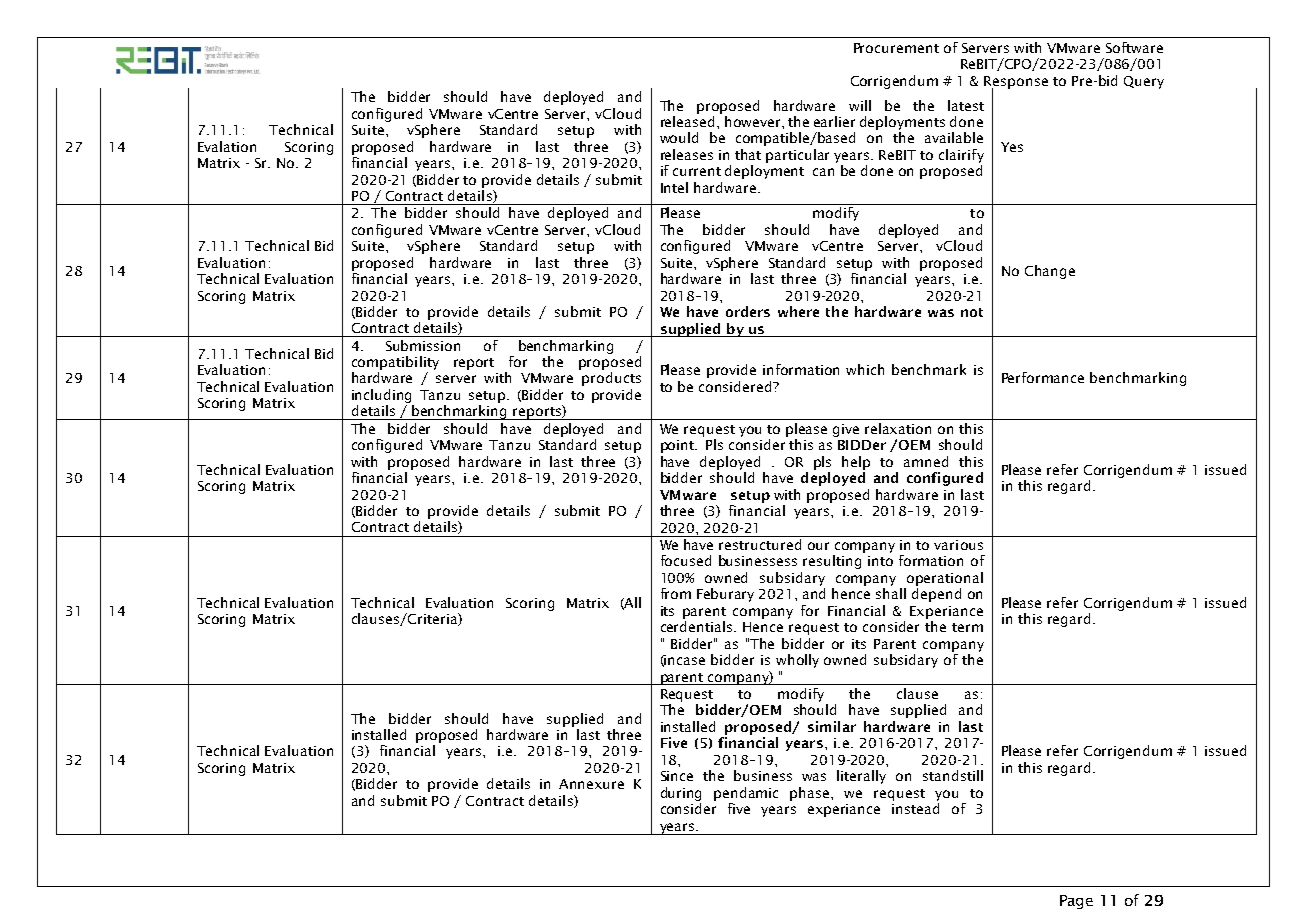  What do you see at coordinates (381, 396) in the screenshot?
I see `including` at bounding box center [381, 396].
